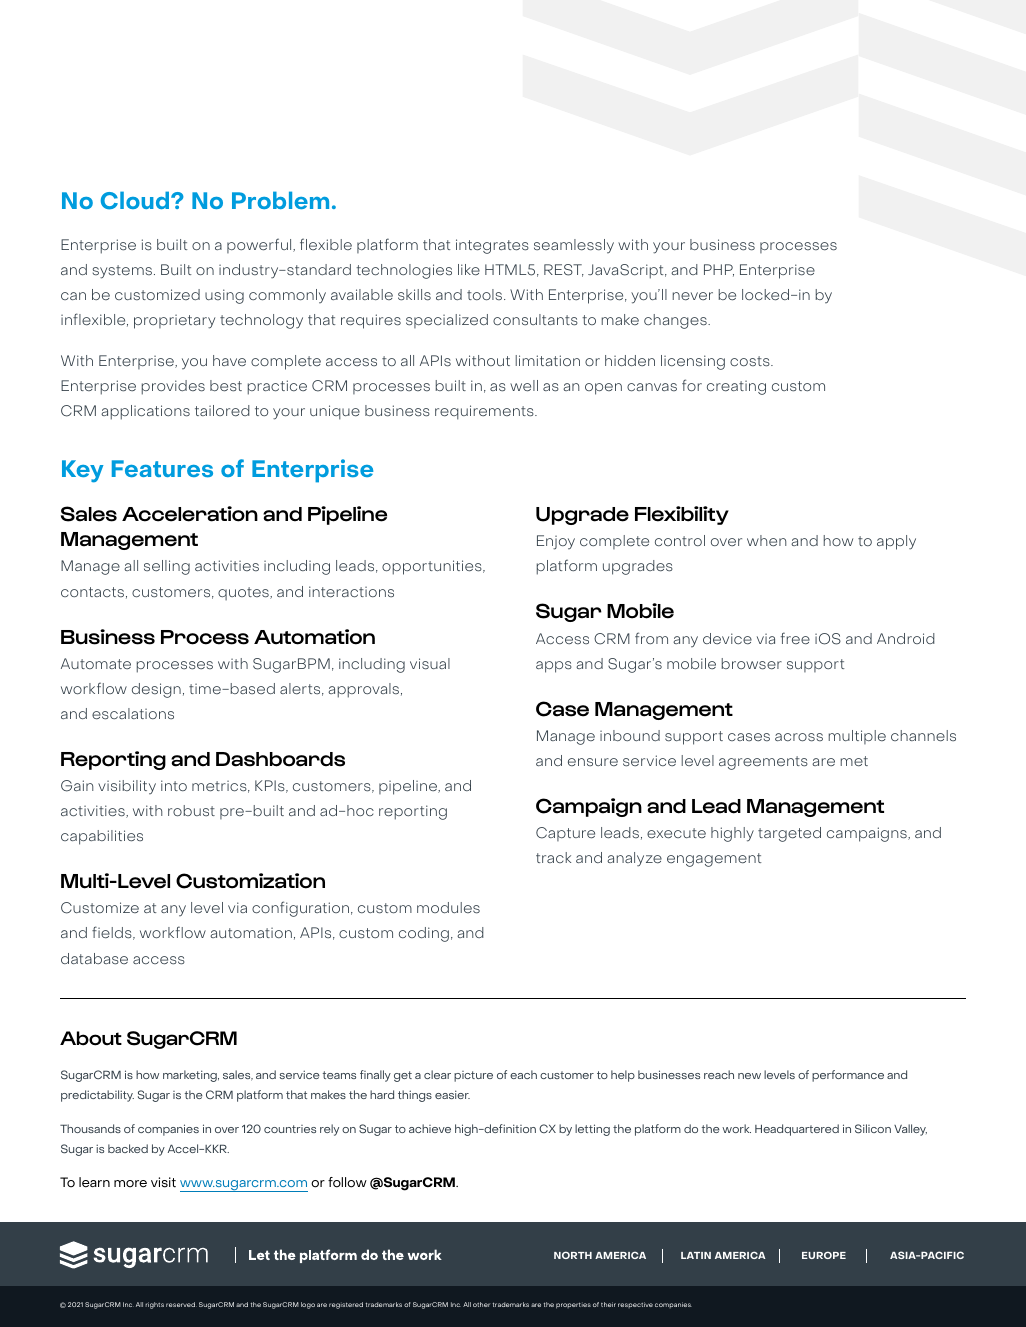 Image resolution: width=1026 pixels, height=1327 pixels. I want to click on reserved, so click(181, 1304).
